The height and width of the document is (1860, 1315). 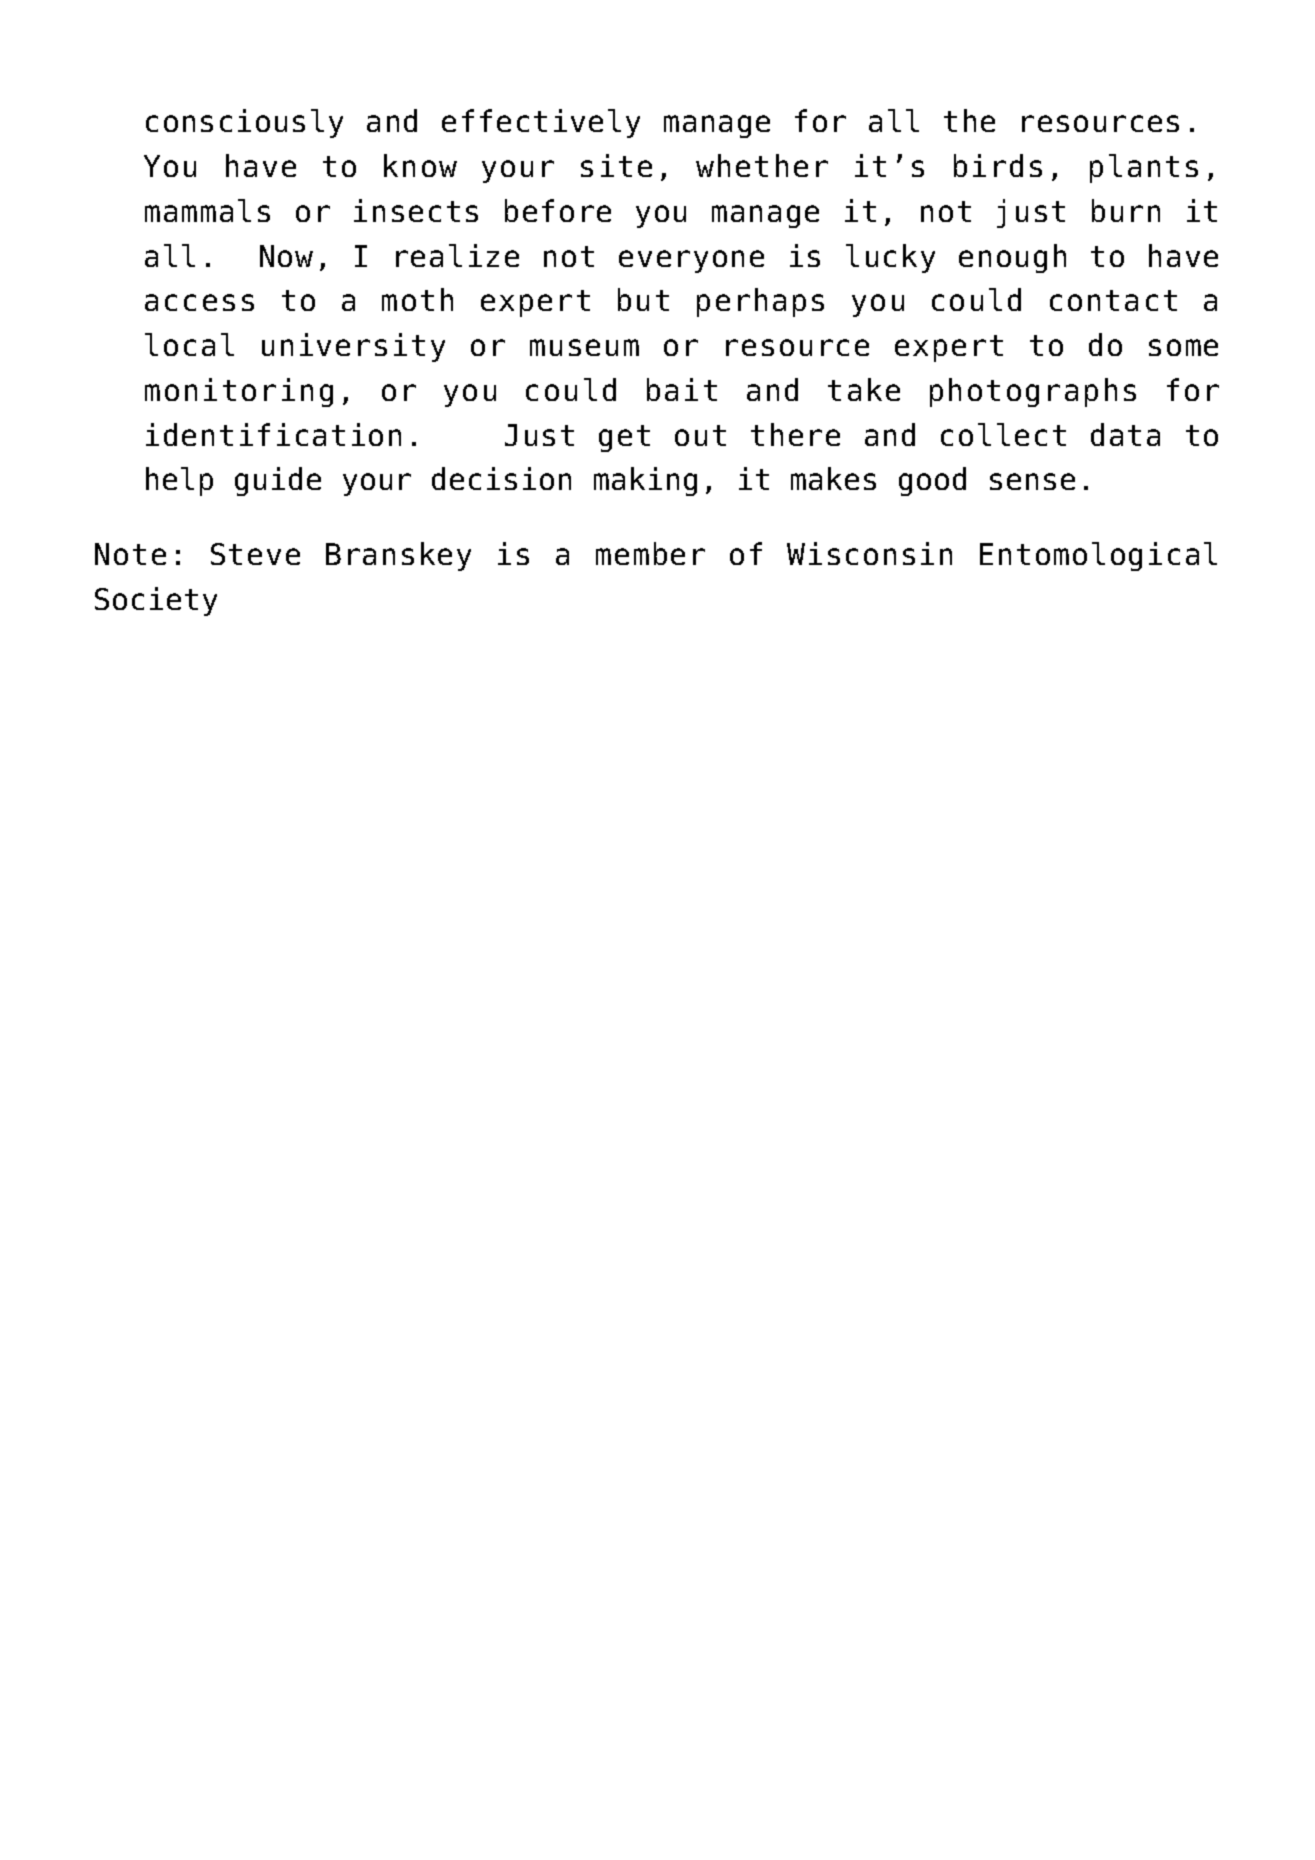 I want to click on consciously, so click(x=244, y=123).
